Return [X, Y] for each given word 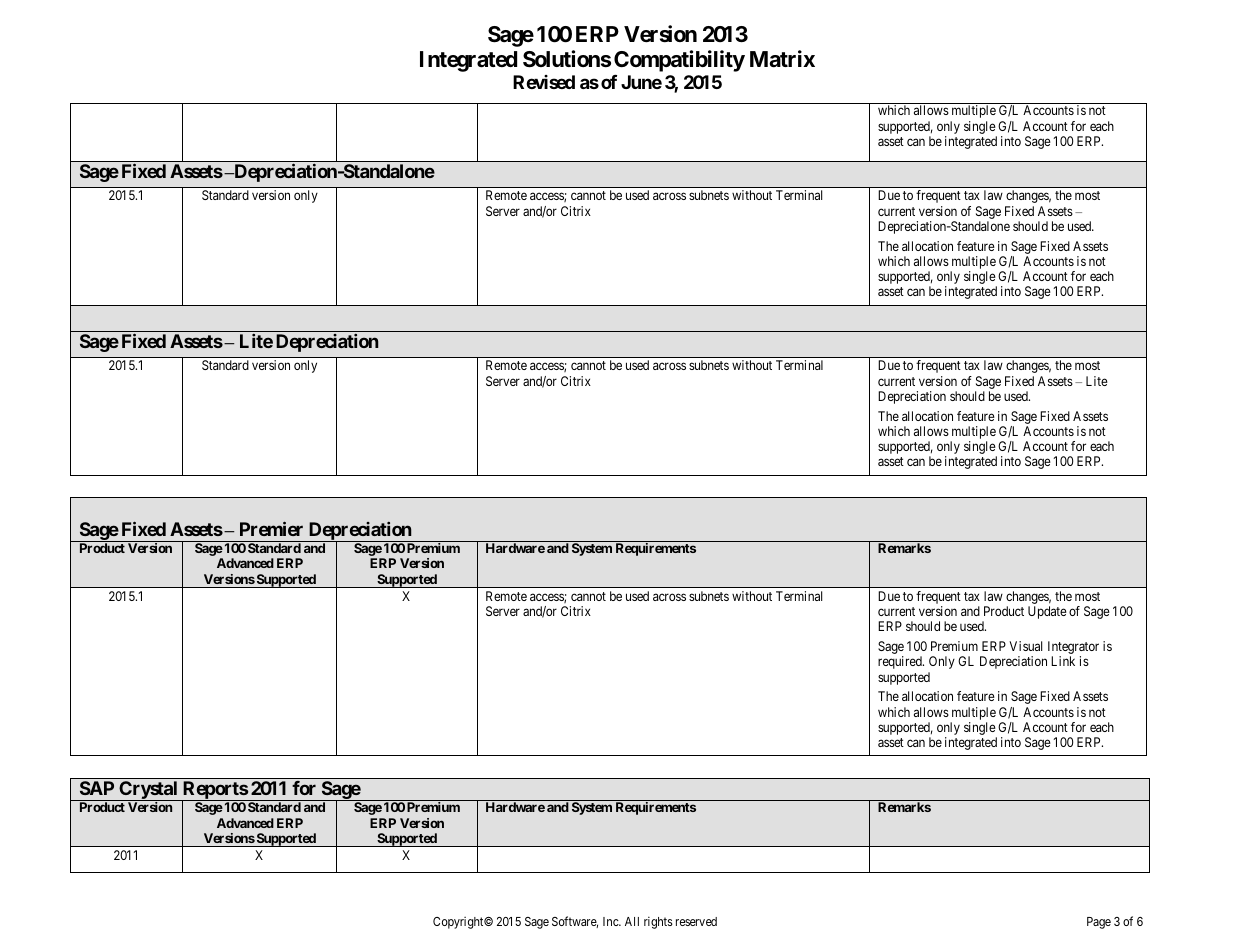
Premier [271, 528]
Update [1047, 612]
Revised [544, 82]
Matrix [782, 59]
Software [575, 922]
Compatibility [679, 61]
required [901, 662]
